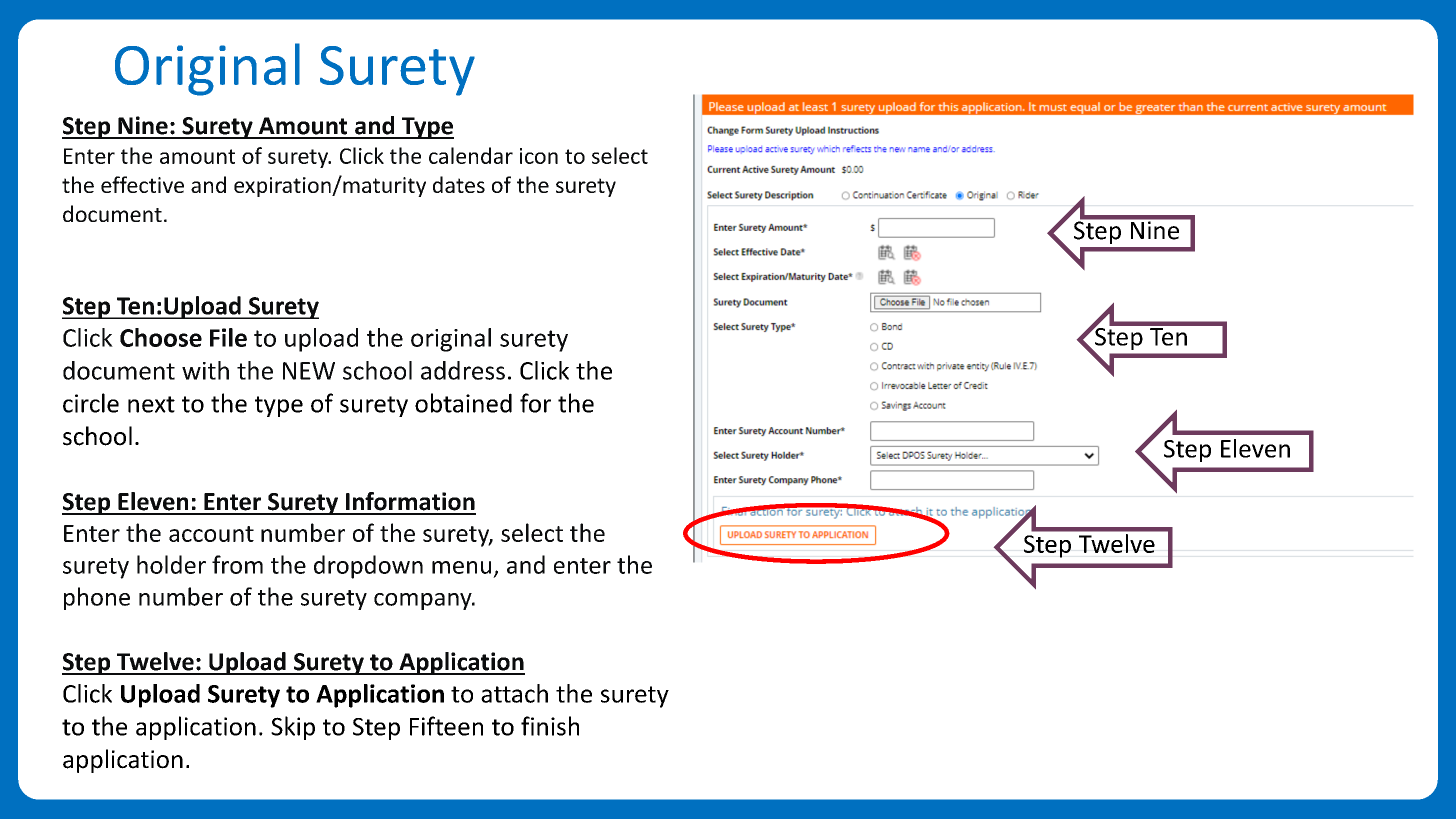  What do you see at coordinates (293, 728) in the screenshot?
I see `Skip` at bounding box center [293, 728].
